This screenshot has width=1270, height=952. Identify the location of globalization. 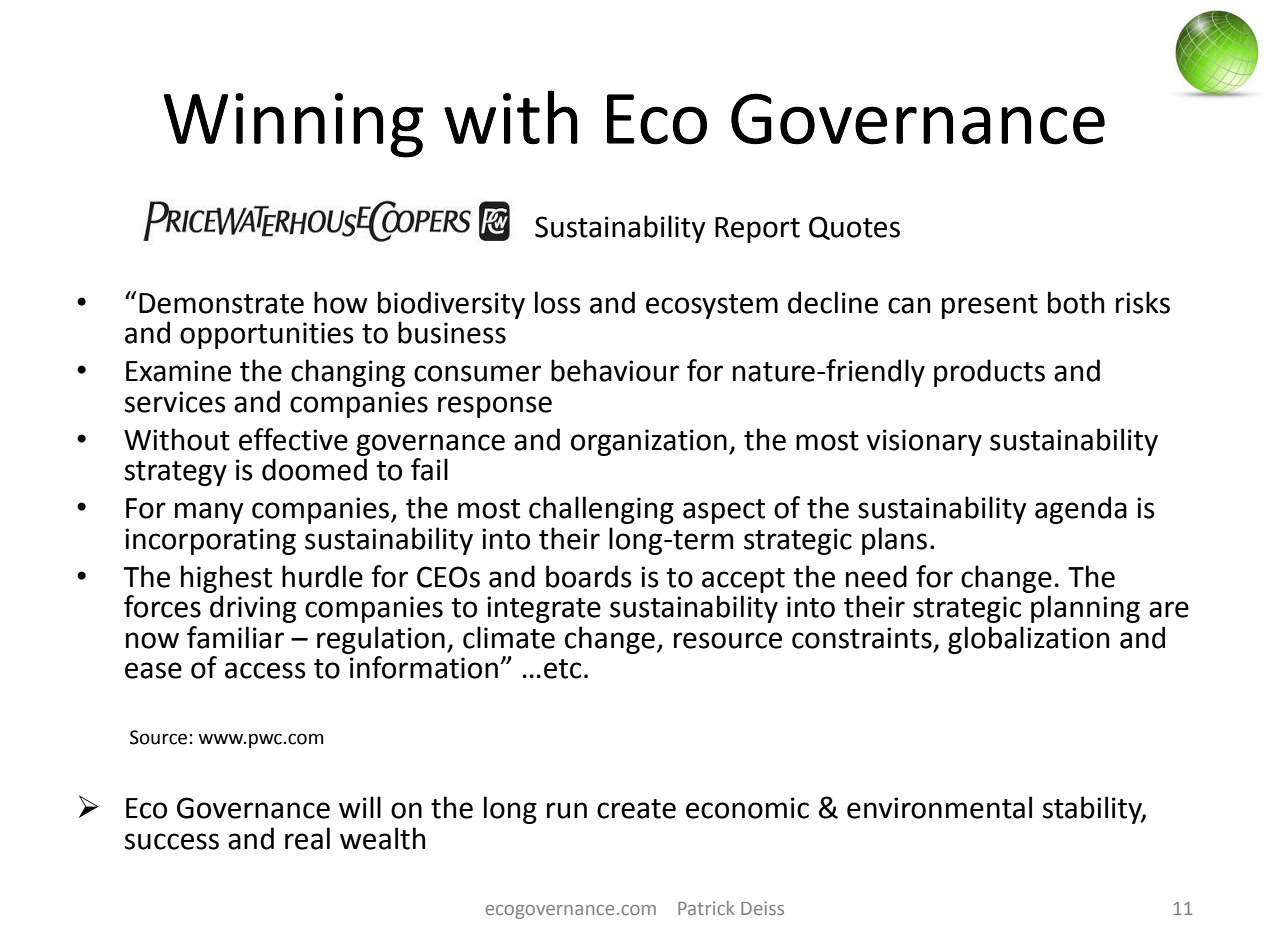
(1028, 640).
